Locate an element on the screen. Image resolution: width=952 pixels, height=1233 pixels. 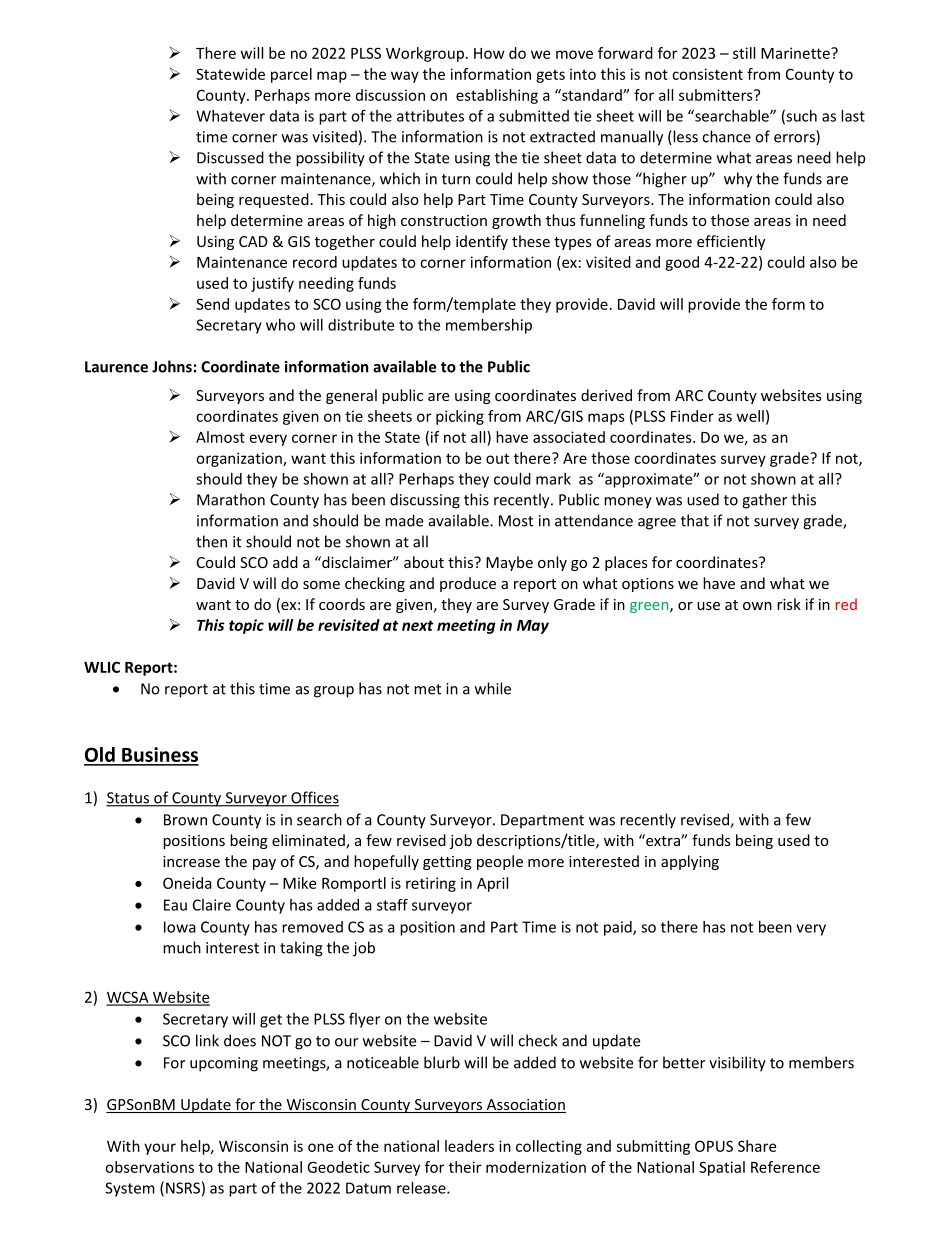
your is located at coordinates (160, 1149).
